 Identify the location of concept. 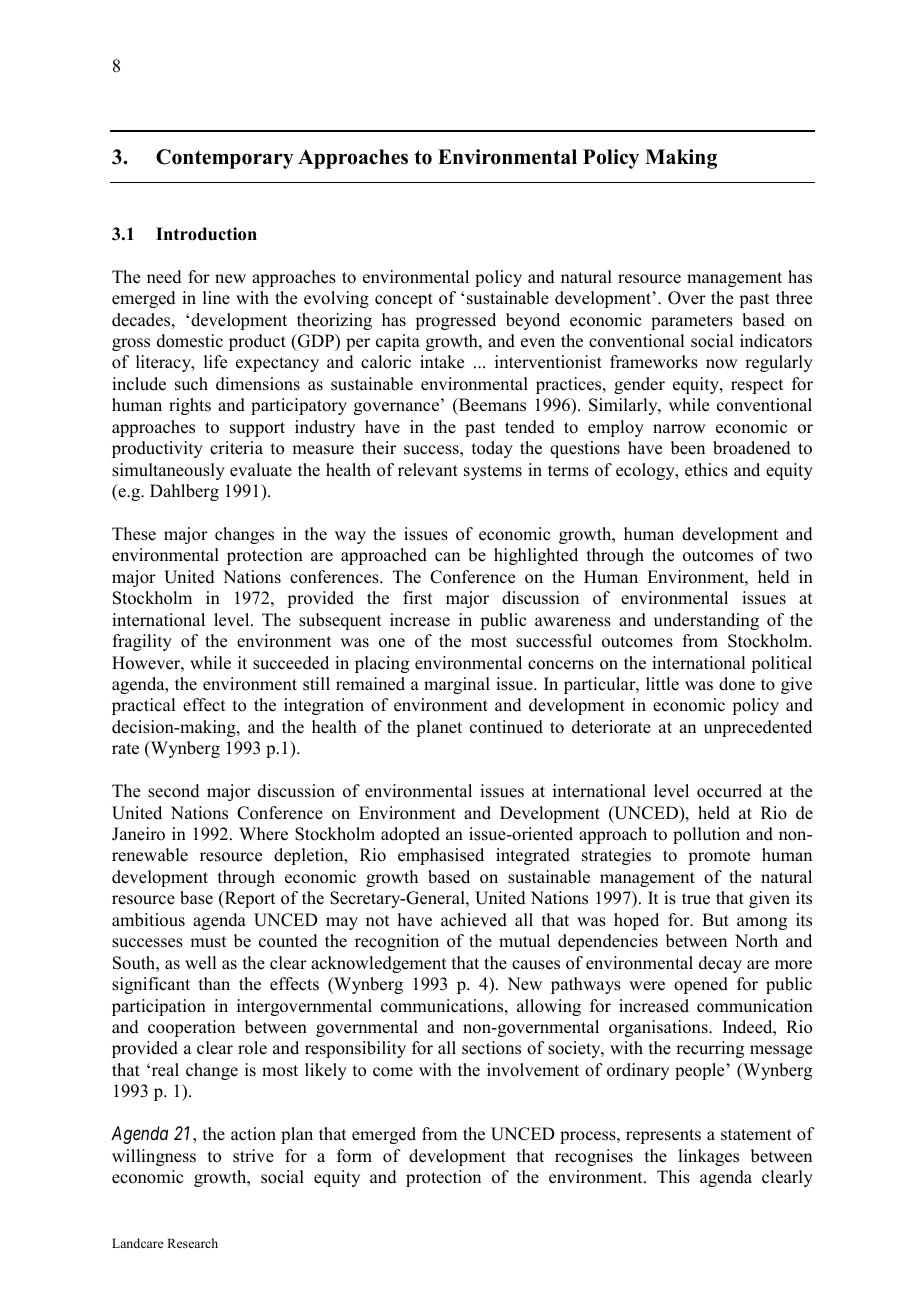
(404, 300).
